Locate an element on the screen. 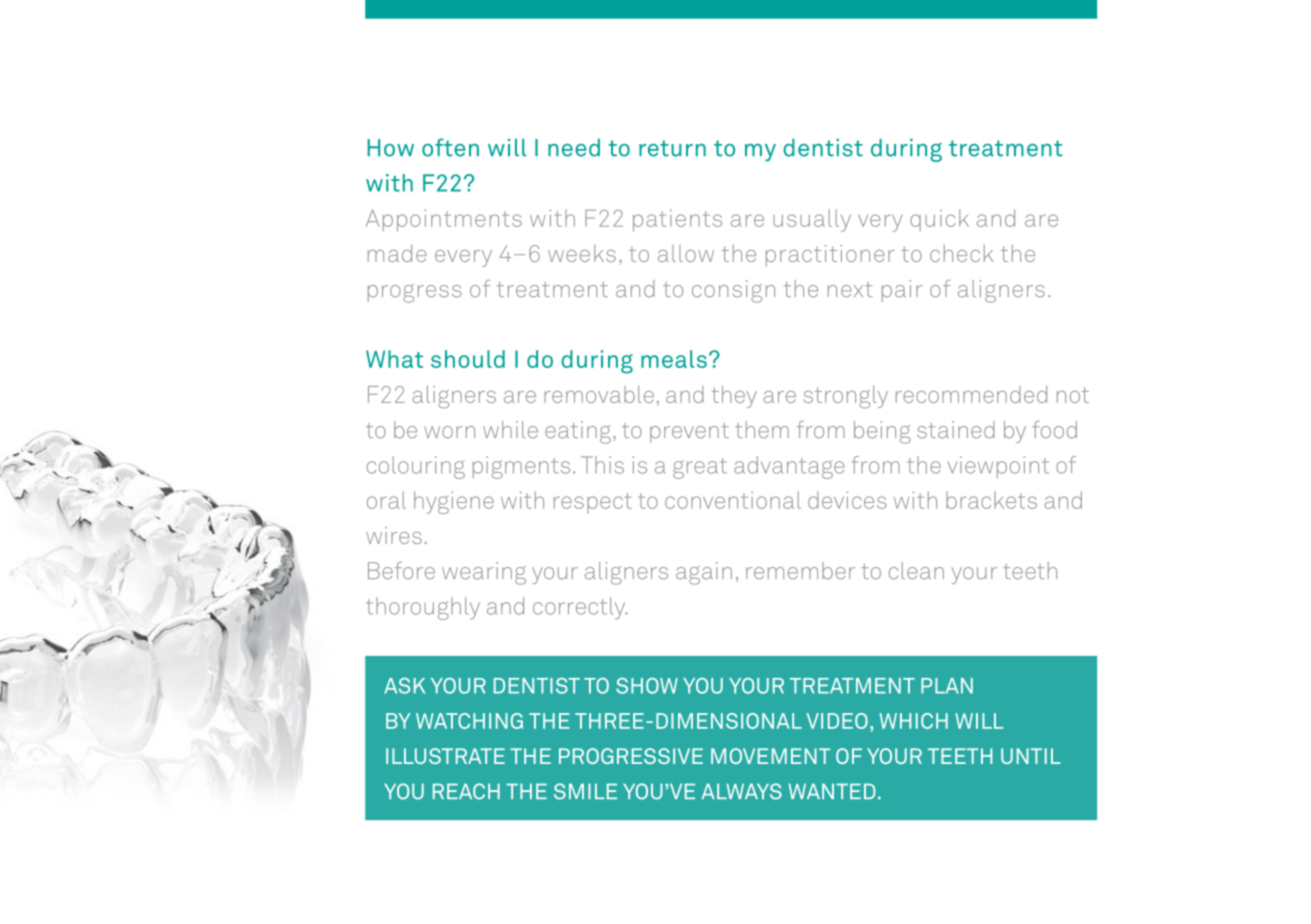 This screenshot has height=924, width=1311. again is located at coordinates (704, 573).
